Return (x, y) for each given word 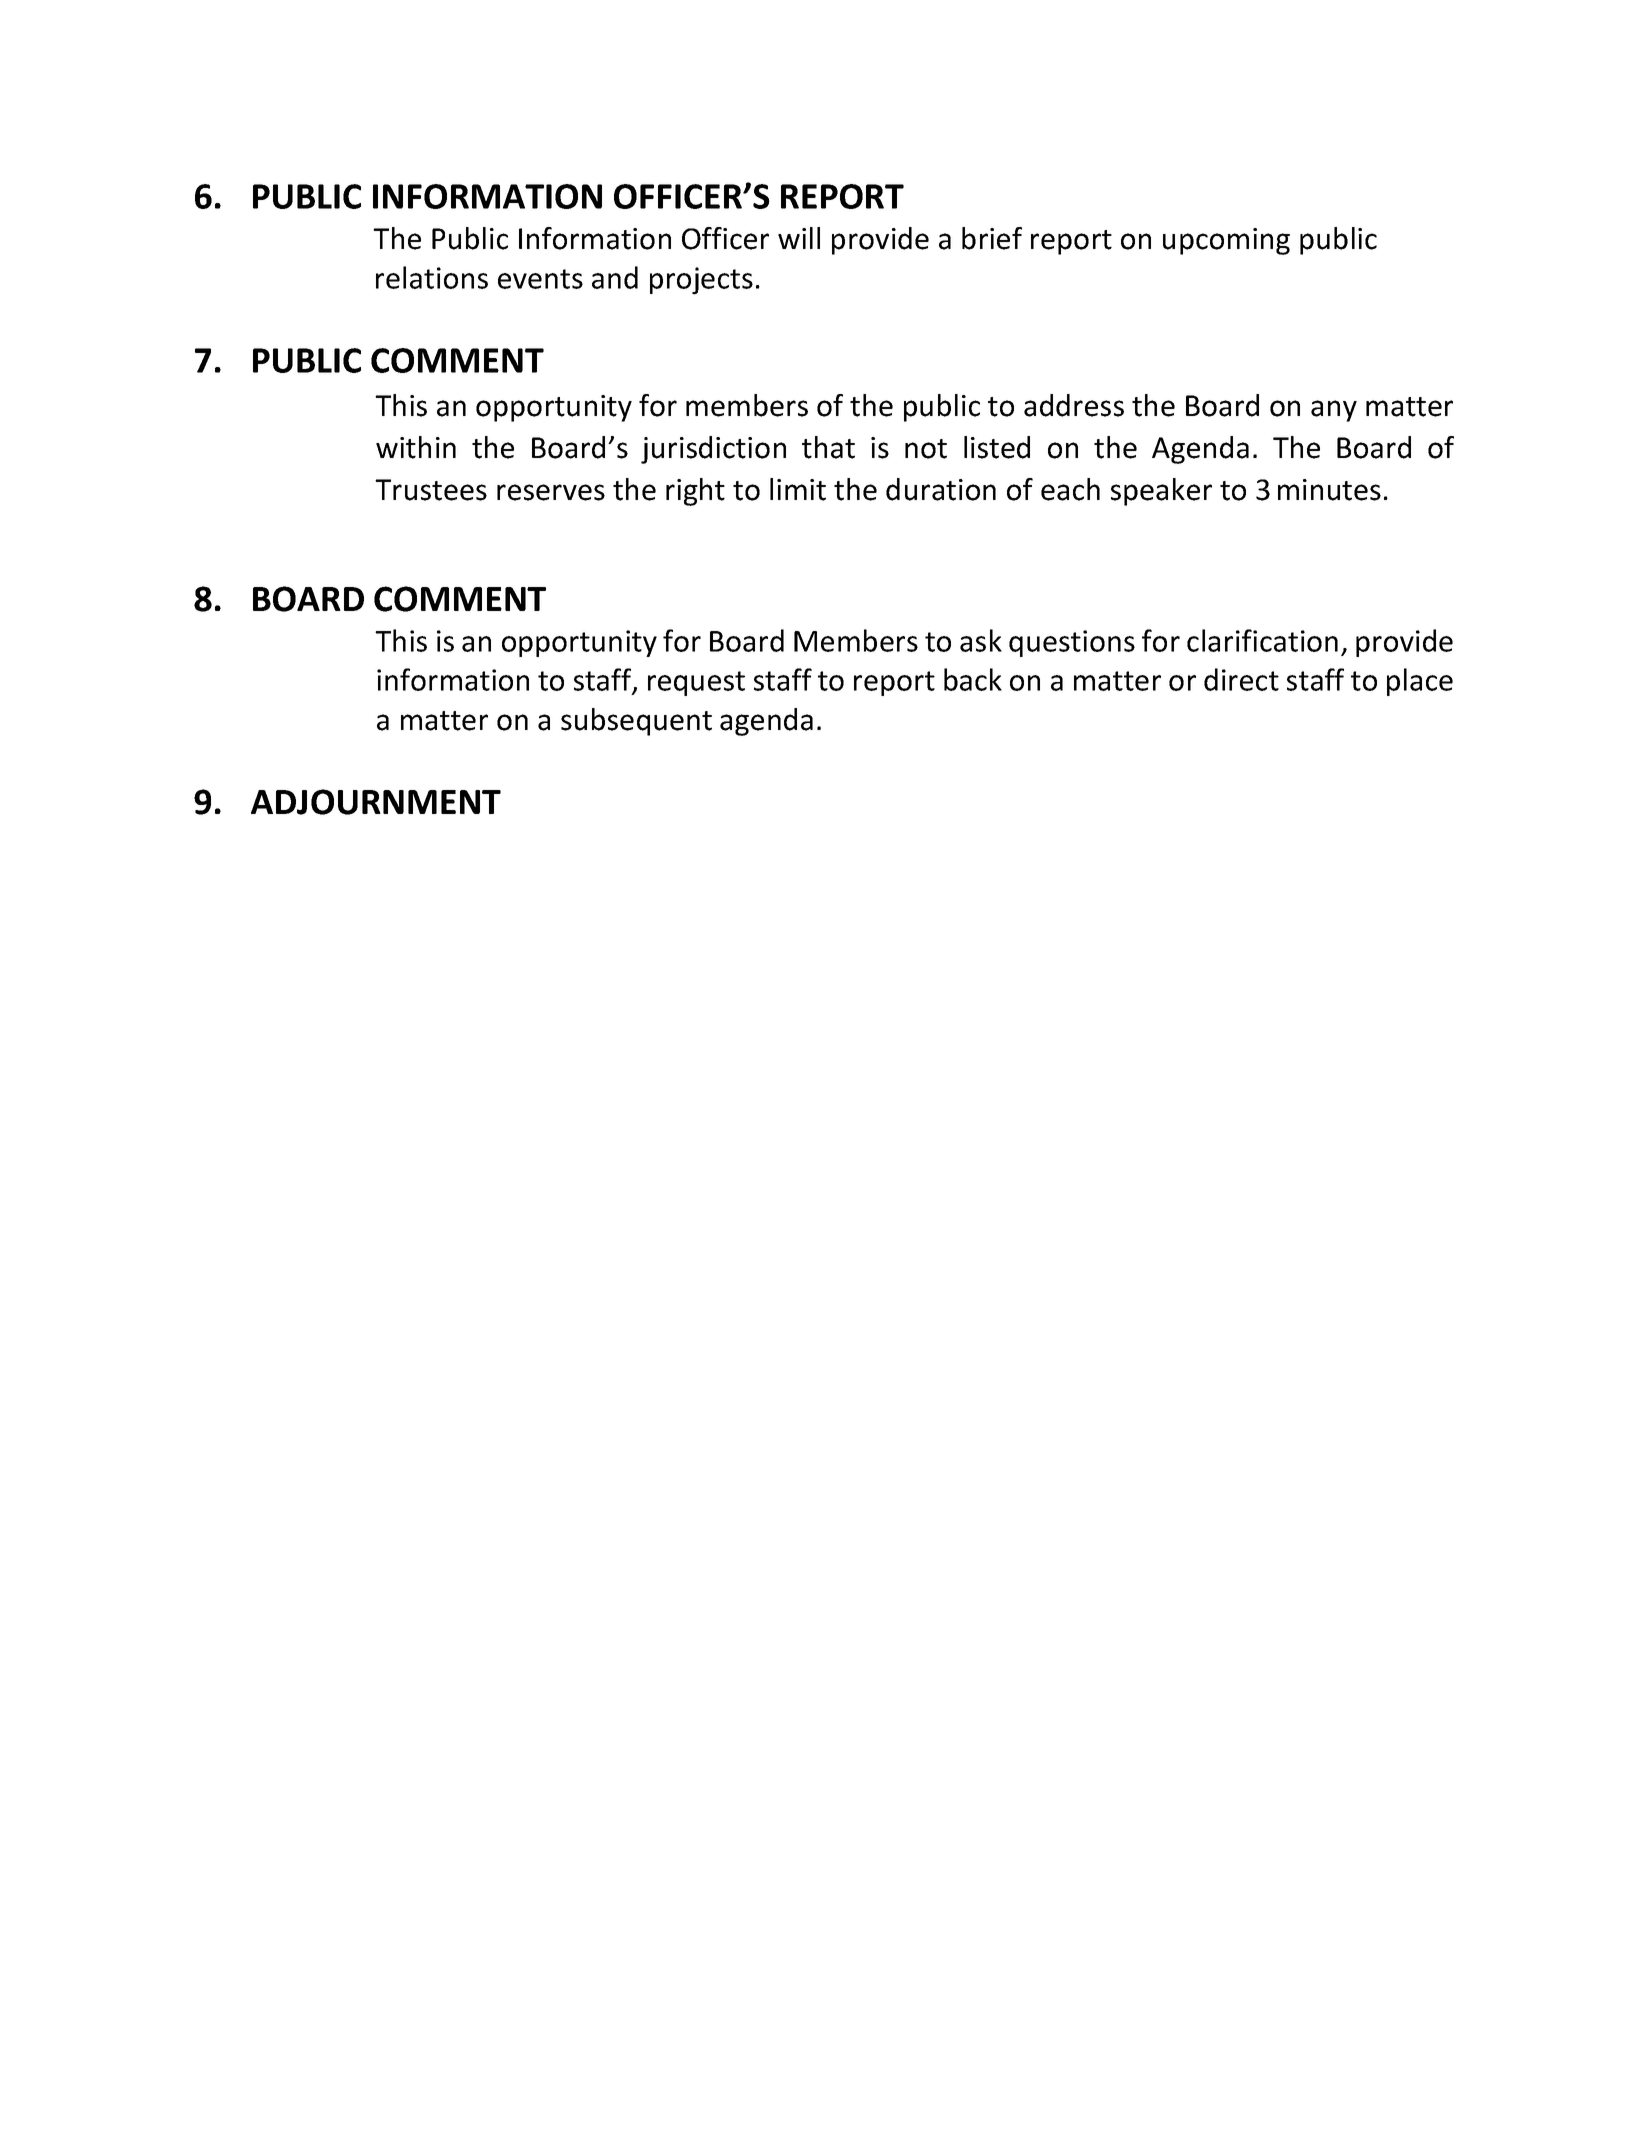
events (540, 279)
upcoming (1226, 241)
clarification (1262, 640)
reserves (551, 492)
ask (981, 640)
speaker (1161, 492)
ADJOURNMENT (376, 802)
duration (941, 489)
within (416, 447)
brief (992, 238)
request (696, 683)
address (1074, 405)
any (1334, 411)
